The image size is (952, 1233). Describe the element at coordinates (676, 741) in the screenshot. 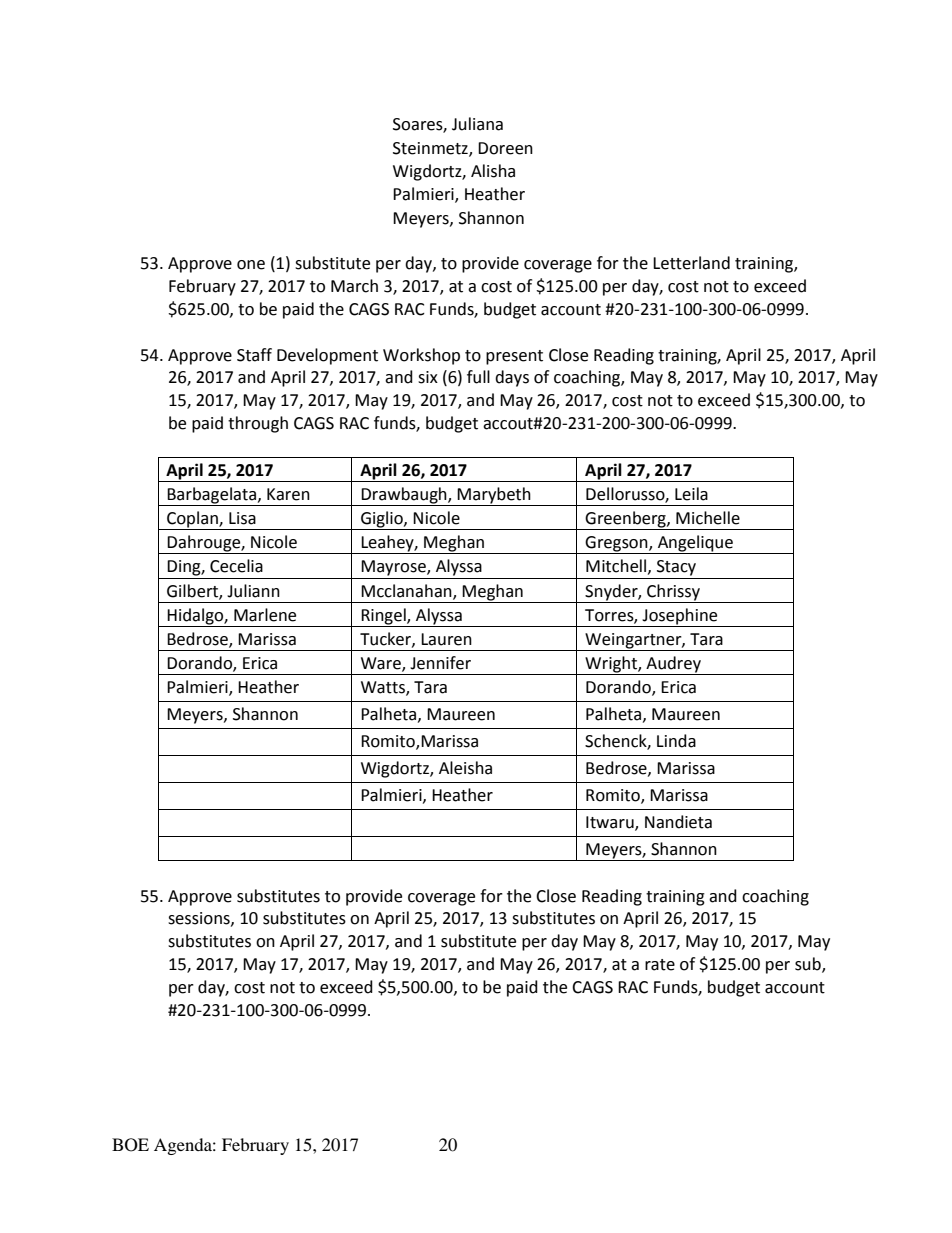

I see `Linda` at that location.
